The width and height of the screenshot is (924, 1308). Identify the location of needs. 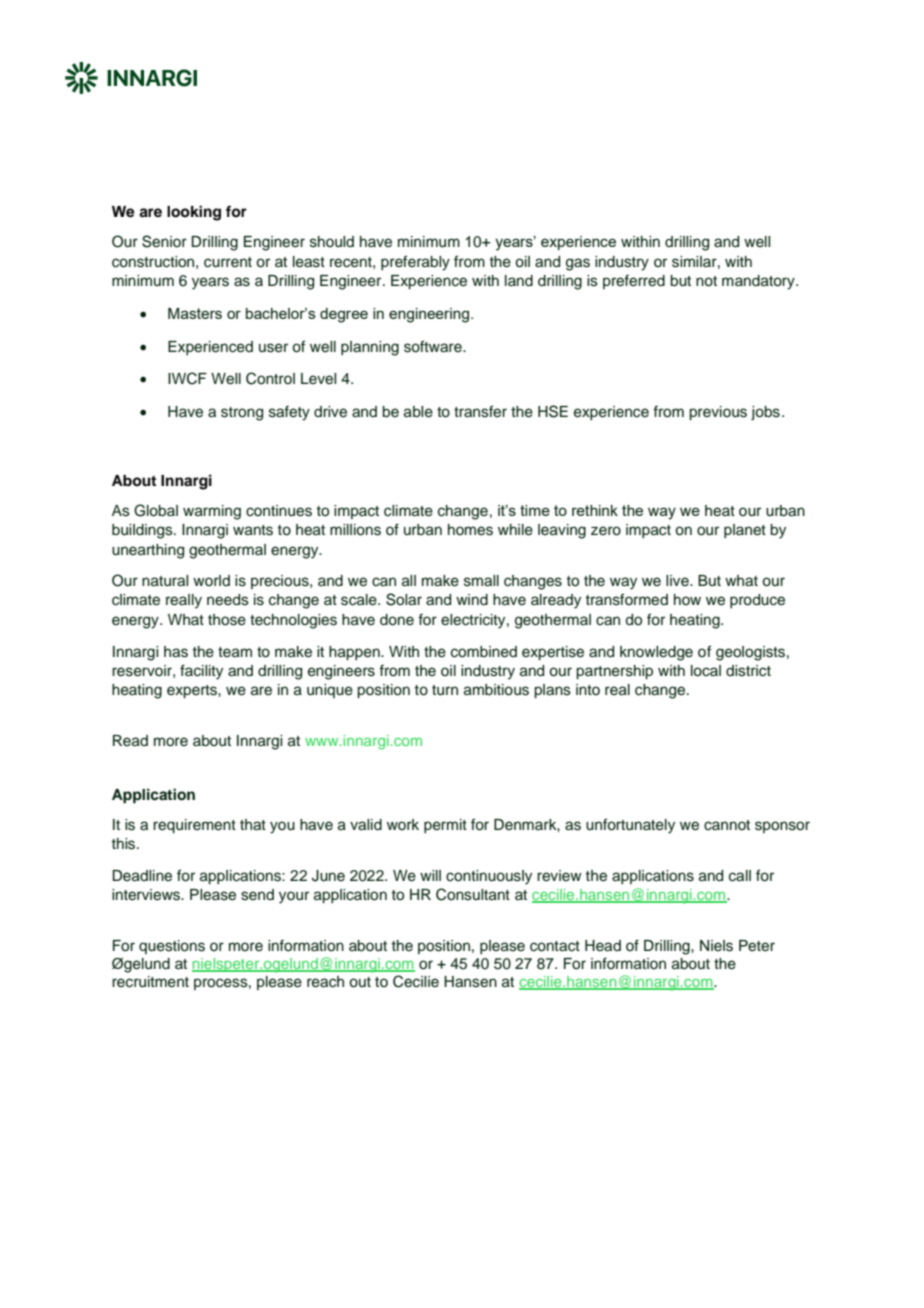
(228, 600).
